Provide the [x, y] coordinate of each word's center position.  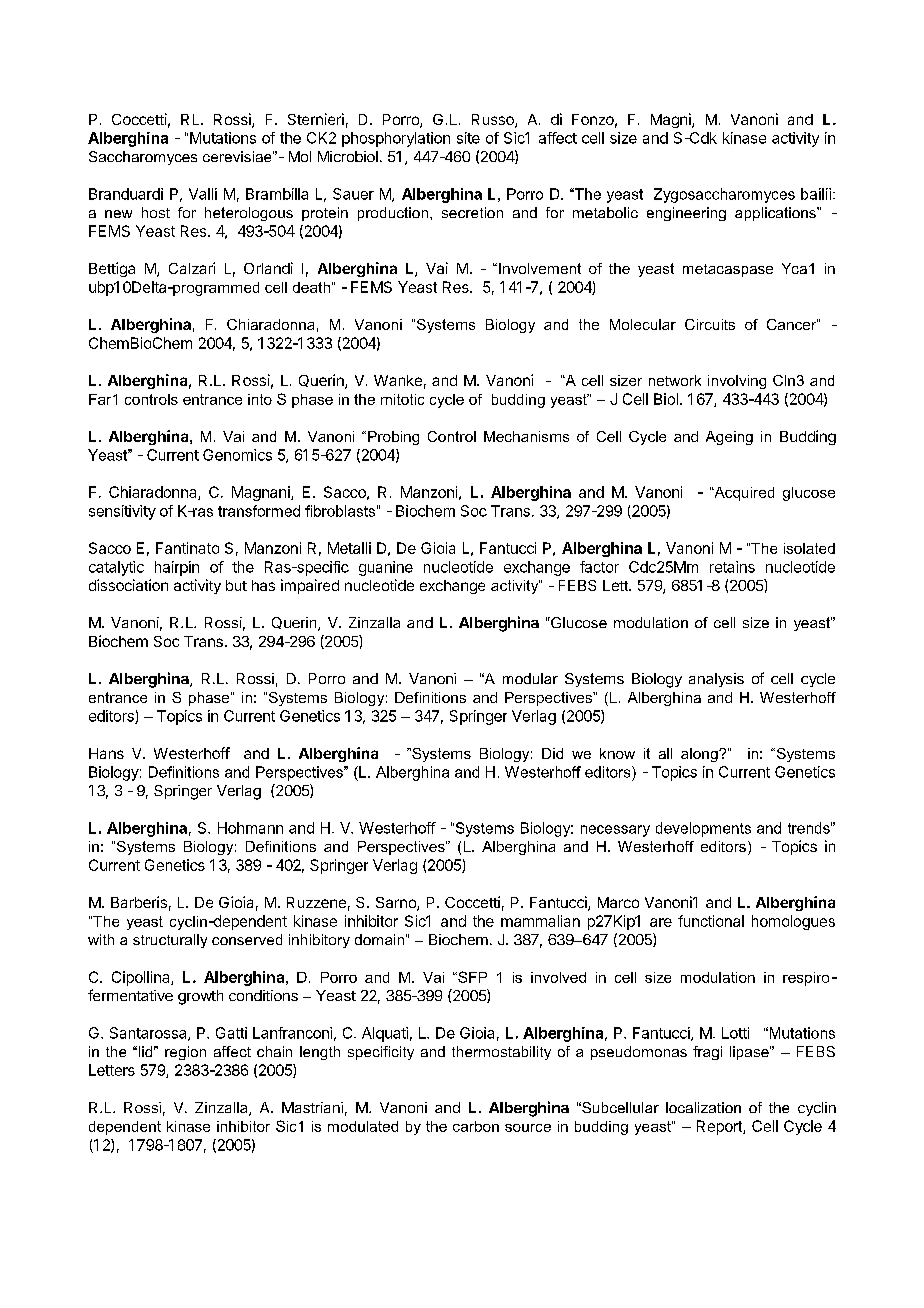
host [156, 212]
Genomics [237, 455]
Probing [393, 438]
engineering [686, 214]
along [700, 755]
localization [703, 1107]
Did [552, 753]
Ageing [729, 438]
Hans [106, 753]
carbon [476, 1126]
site [468, 138]
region [185, 1053]
